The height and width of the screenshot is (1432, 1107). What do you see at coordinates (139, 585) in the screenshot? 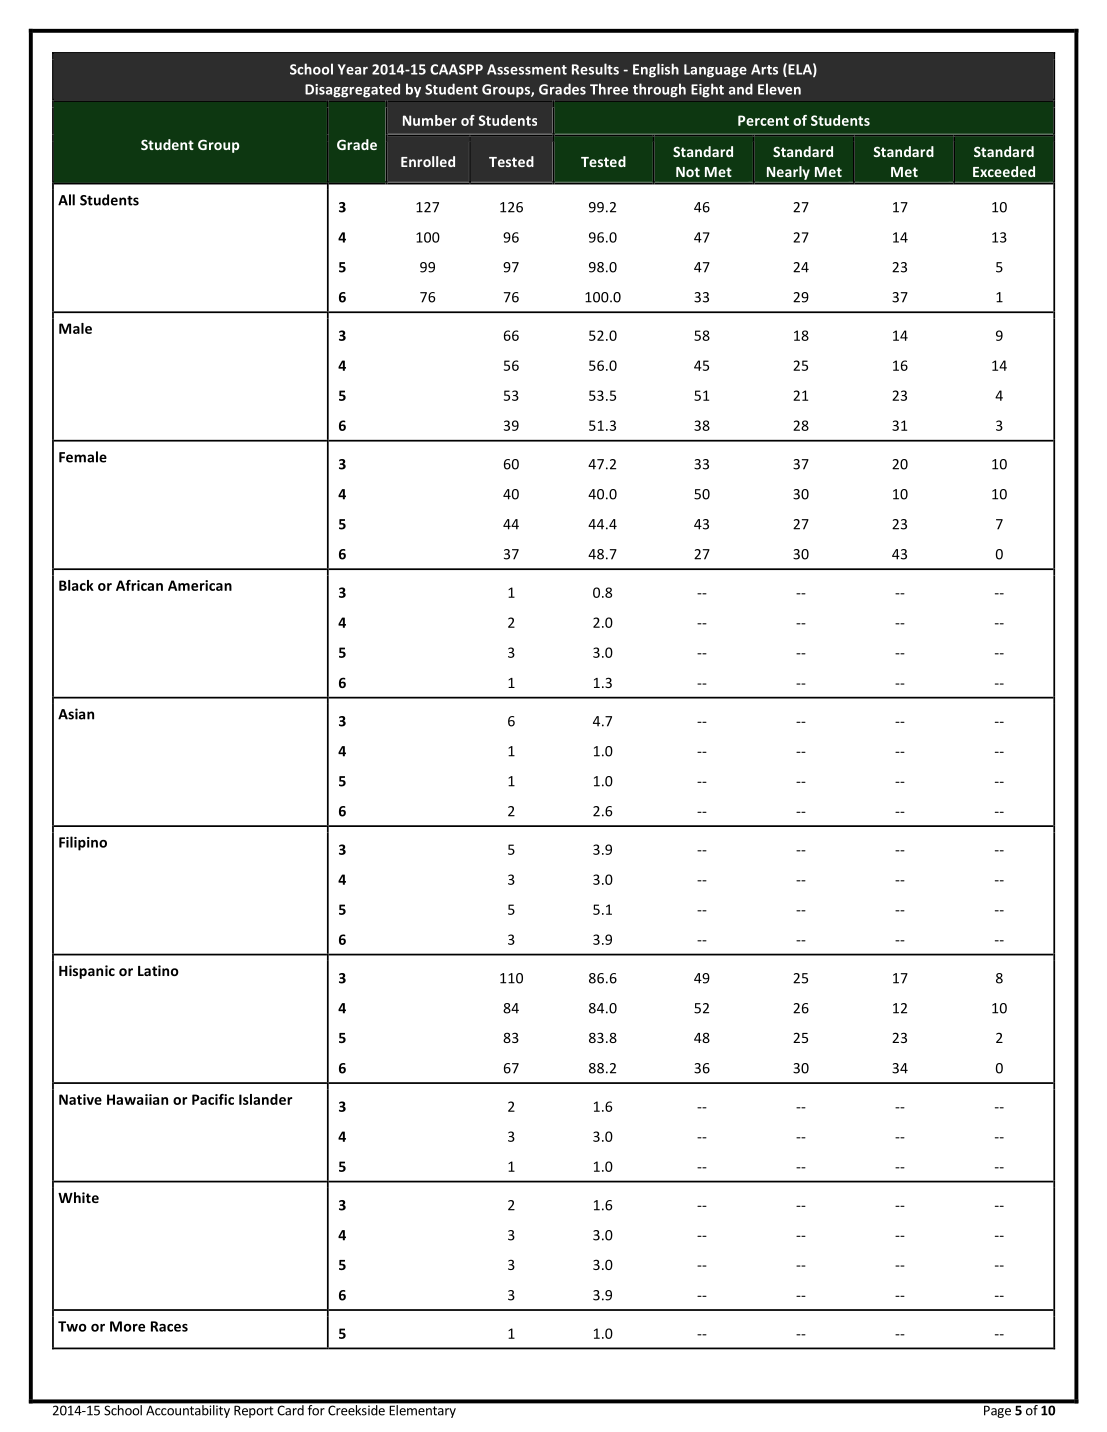
I see `African` at bounding box center [139, 585].
